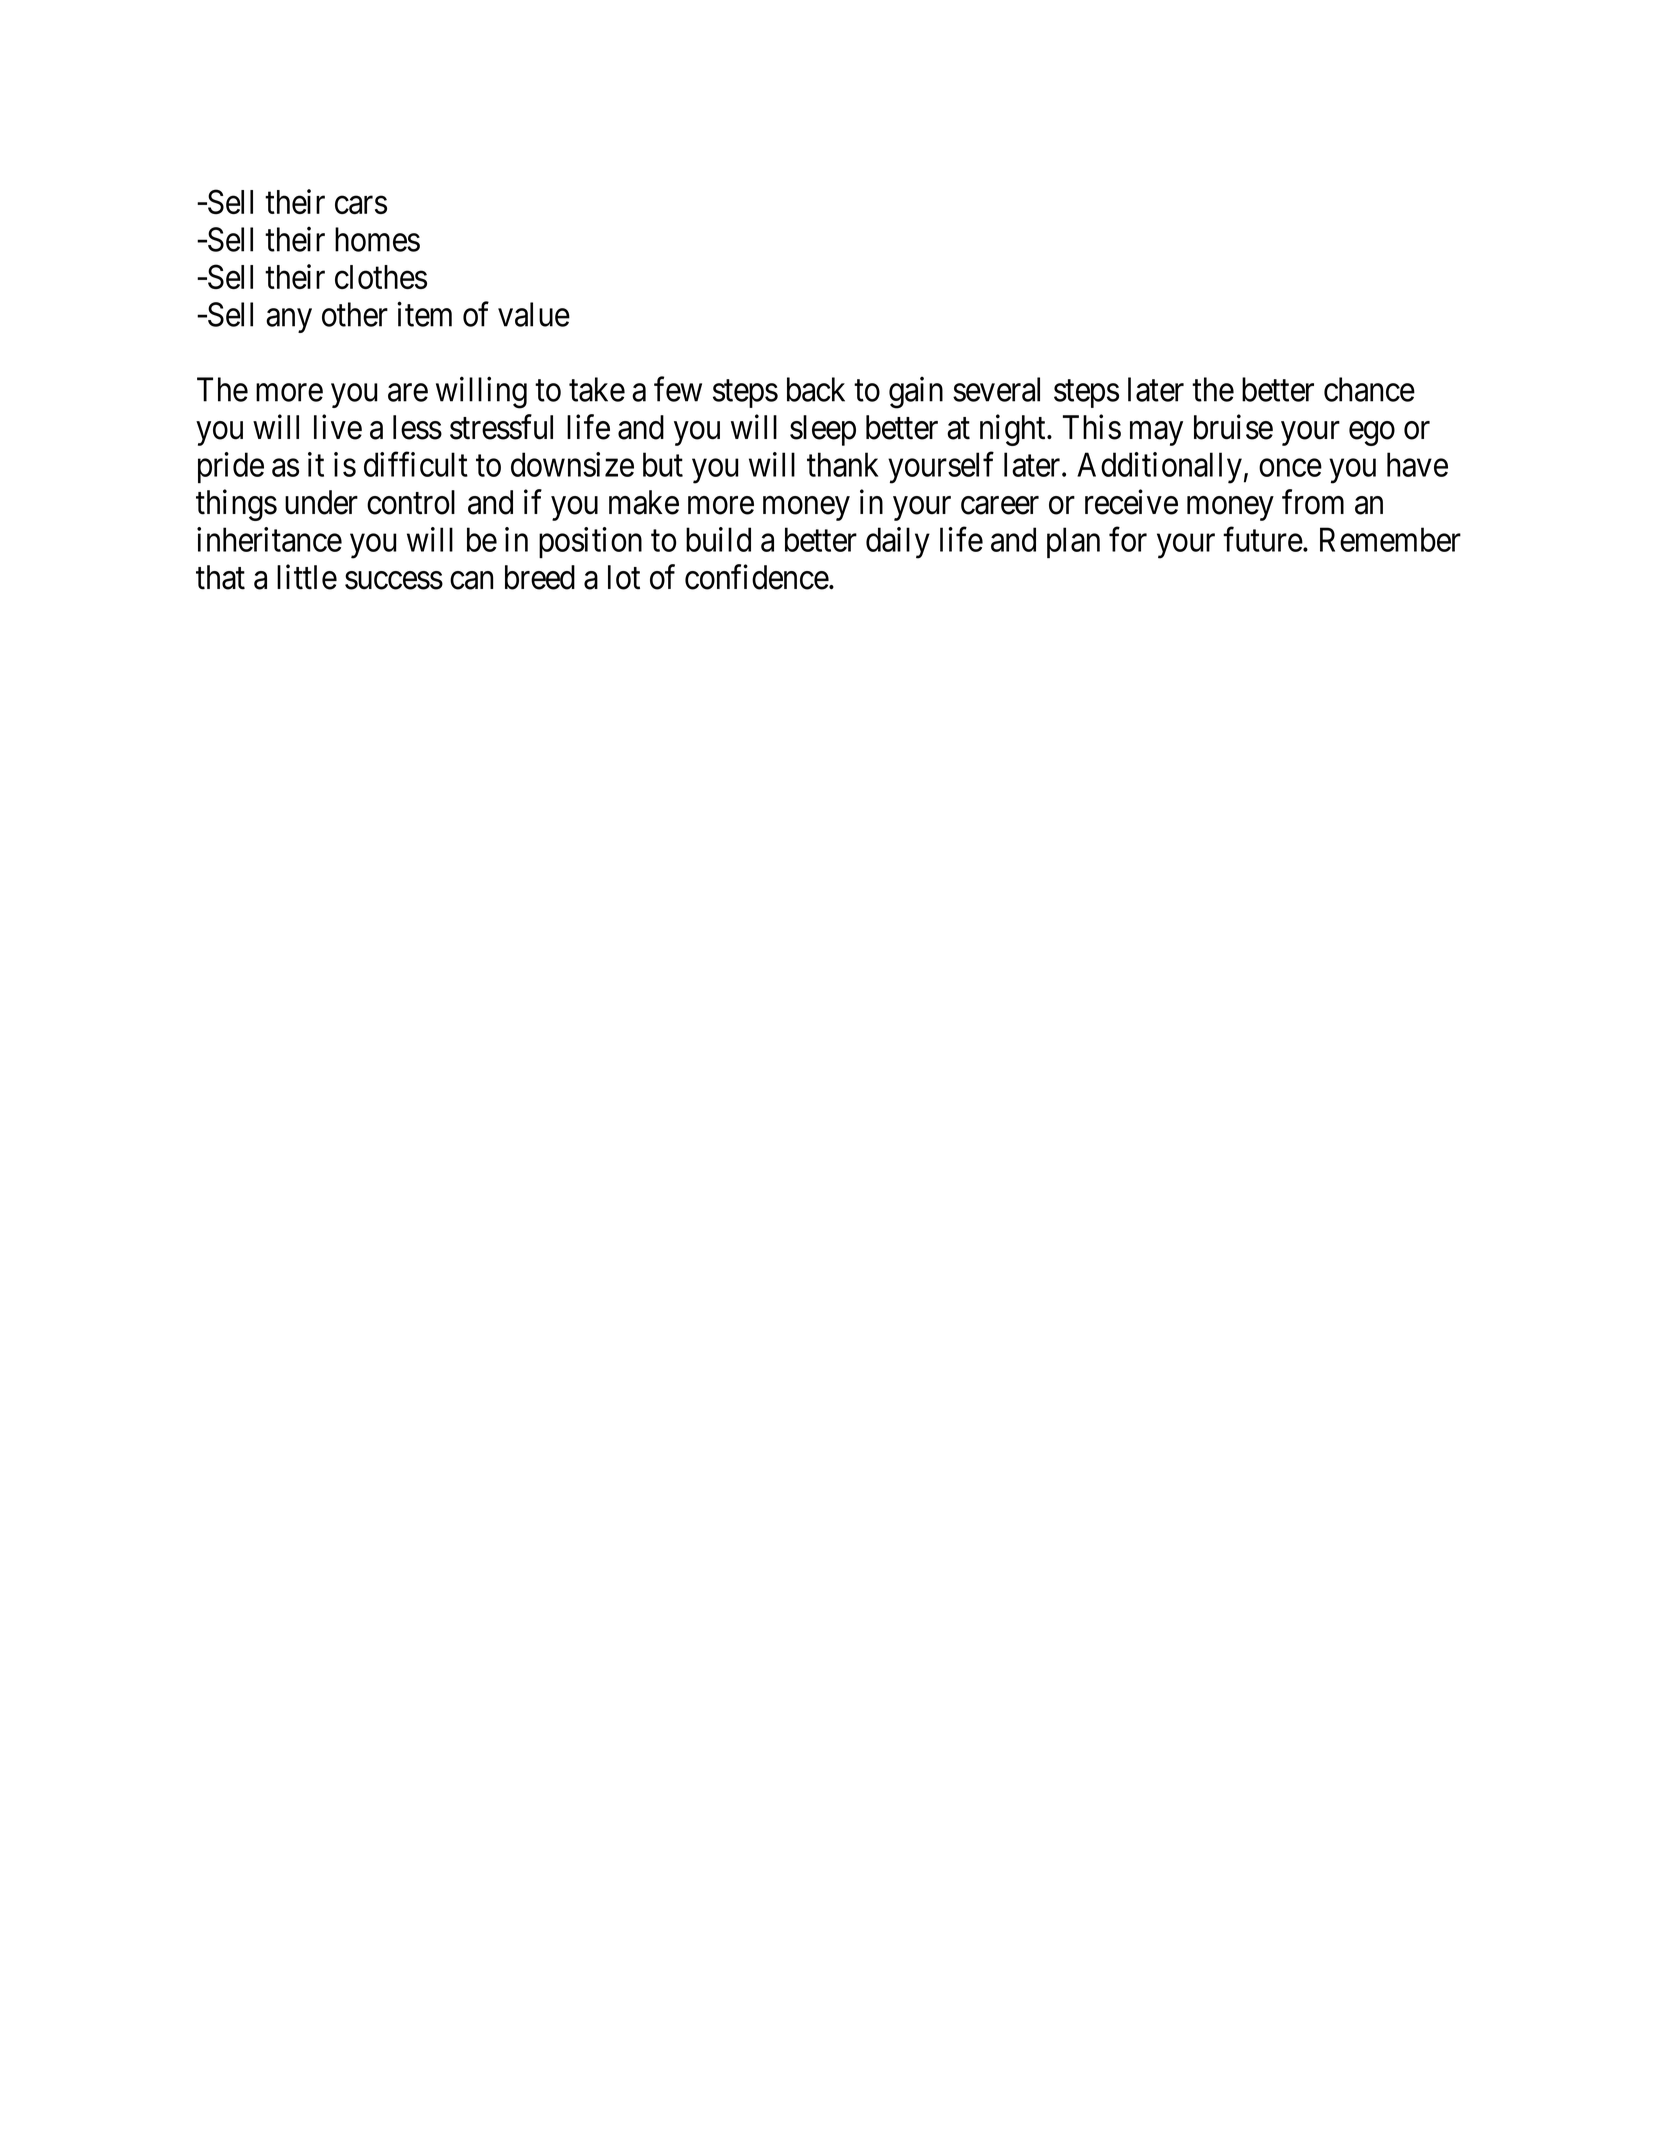  What do you see at coordinates (355, 314) in the screenshot?
I see `other` at bounding box center [355, 314].
